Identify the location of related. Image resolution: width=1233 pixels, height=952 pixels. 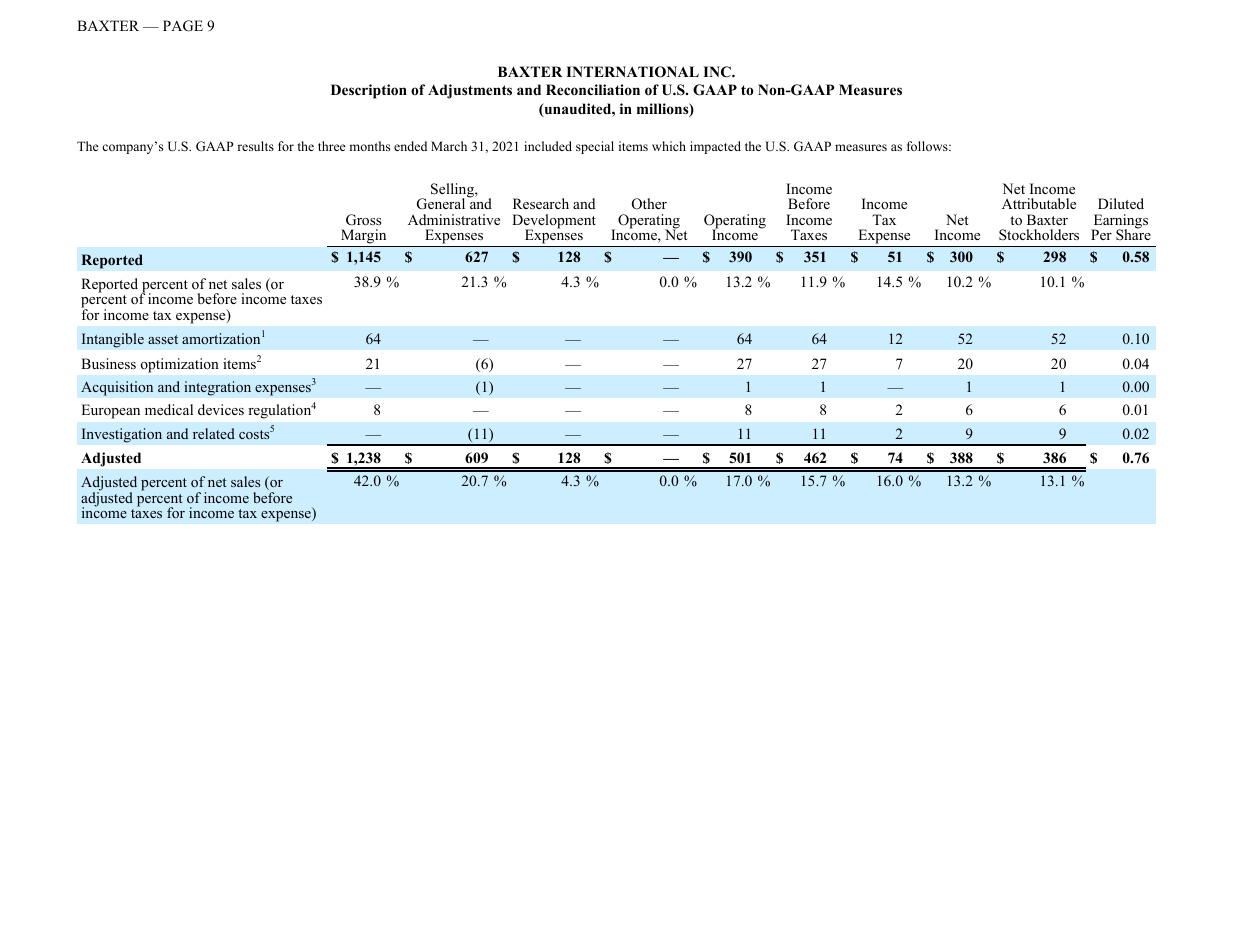
(214, 433).
